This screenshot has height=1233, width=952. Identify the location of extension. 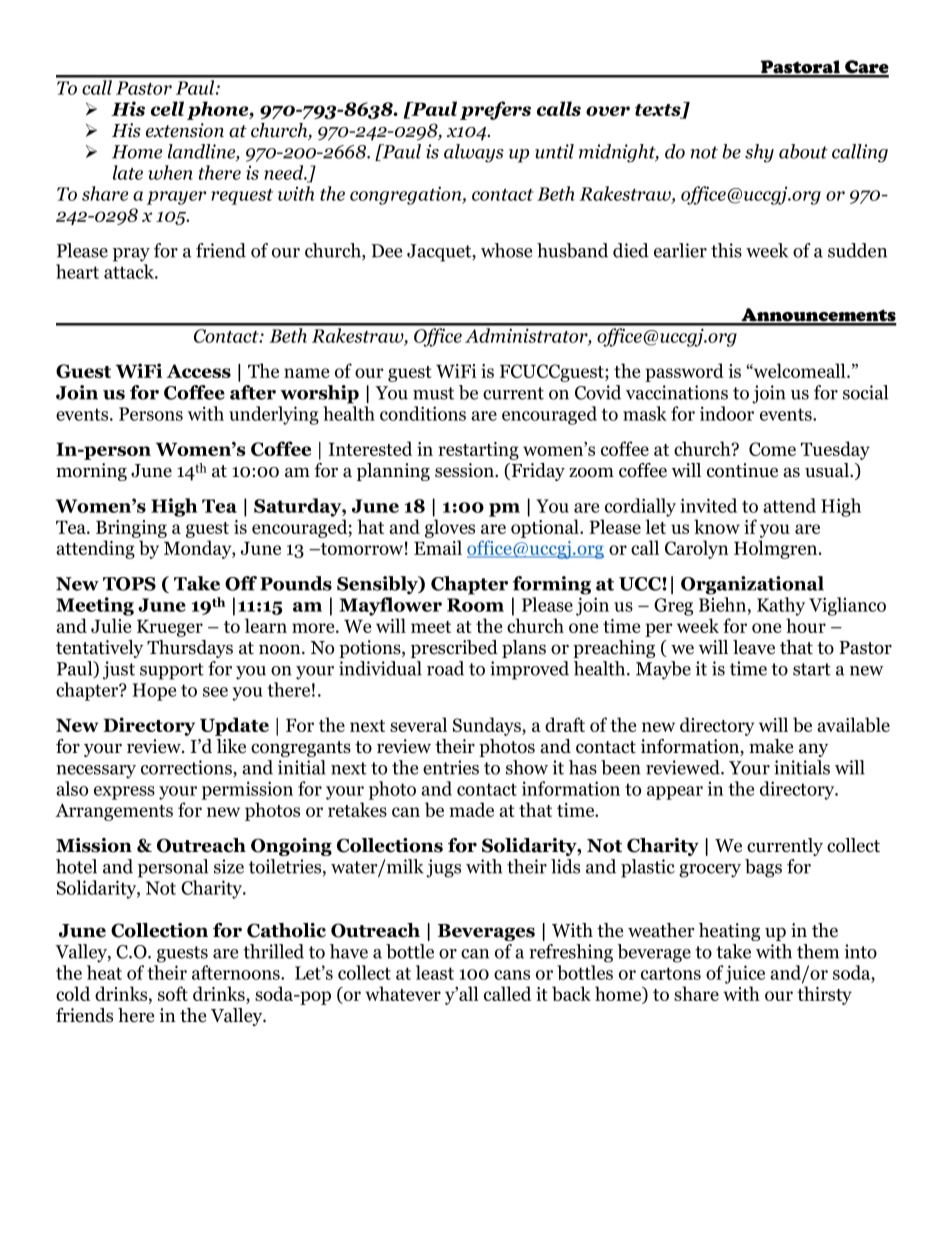
(185, 130).
